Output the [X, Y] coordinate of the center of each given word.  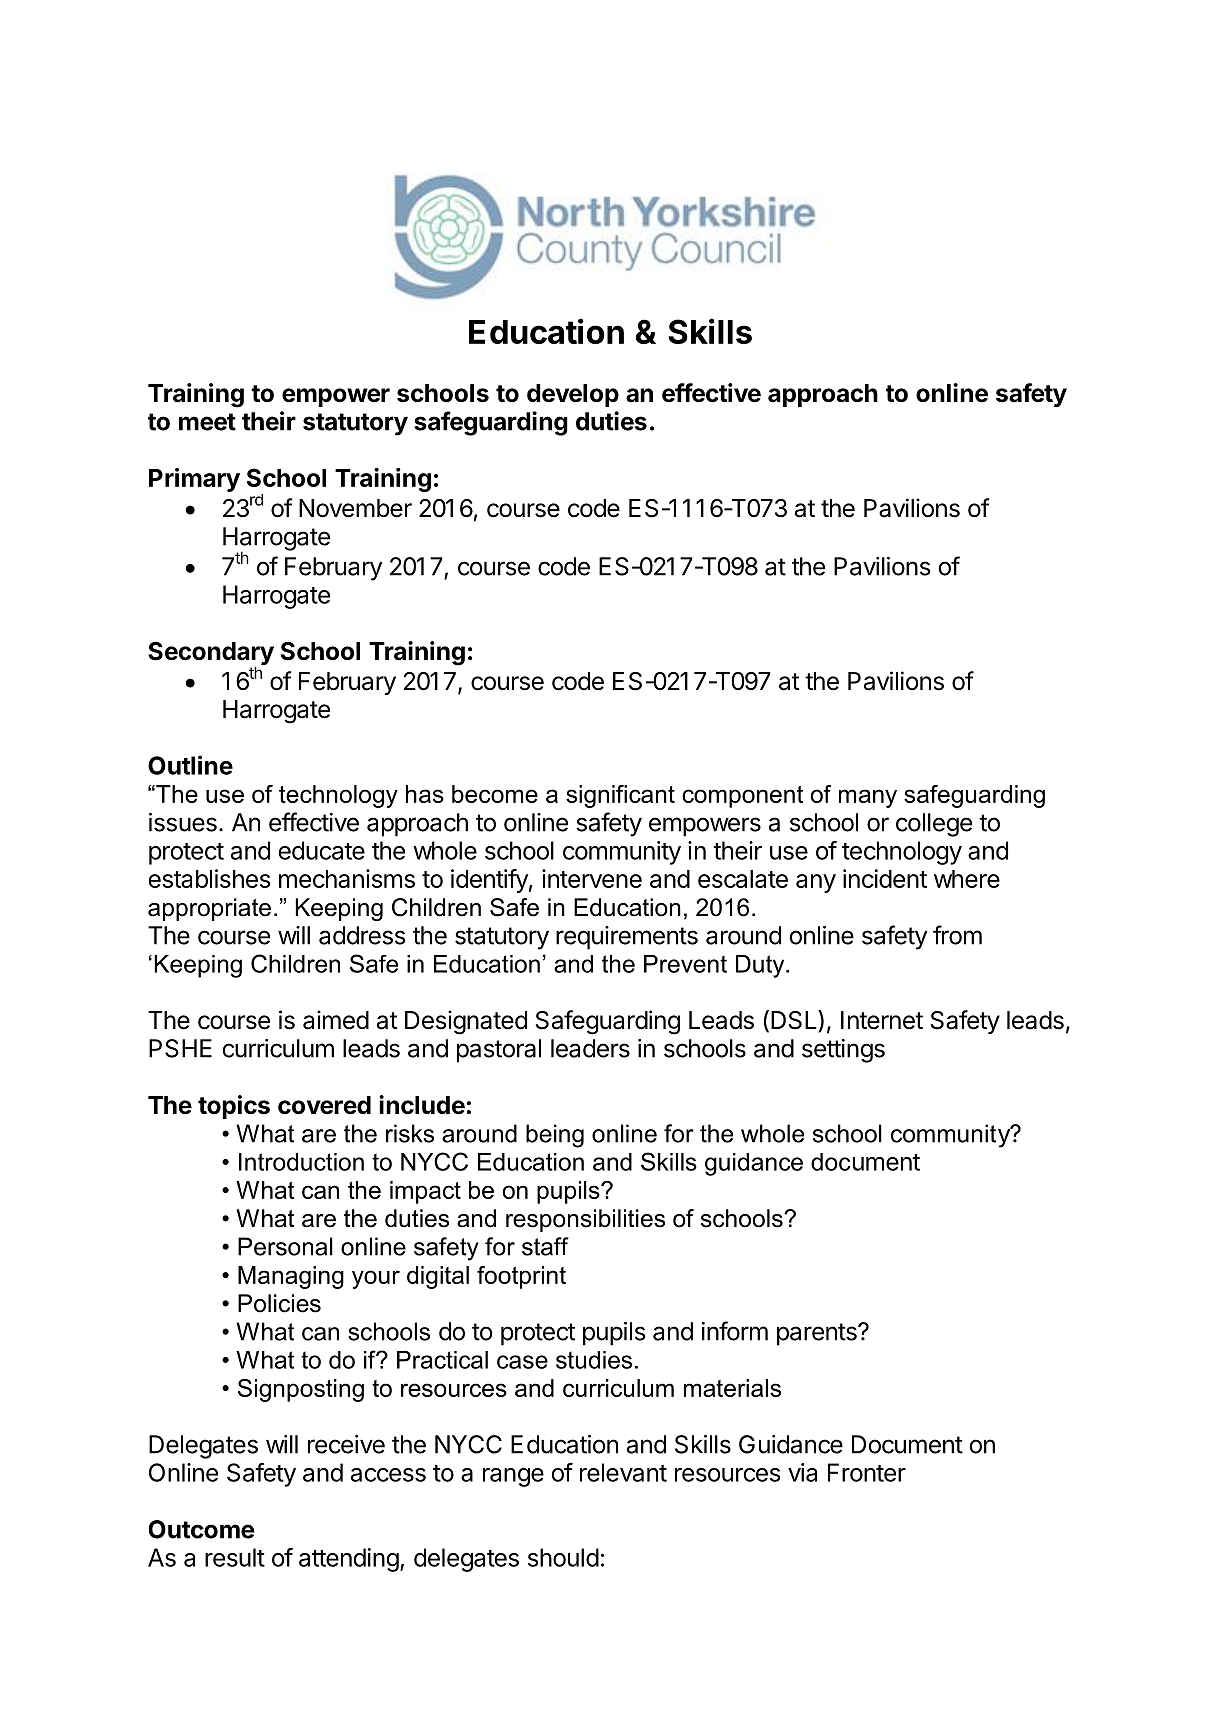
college [934, 825]
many [868, 798]
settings [843, 1051]
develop [573, 395]
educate [322, 850]
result [235, 1557]
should [563, 1557]
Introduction [301, 1162]
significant [620, 796]
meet [207, 422]
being [555, 1136]
